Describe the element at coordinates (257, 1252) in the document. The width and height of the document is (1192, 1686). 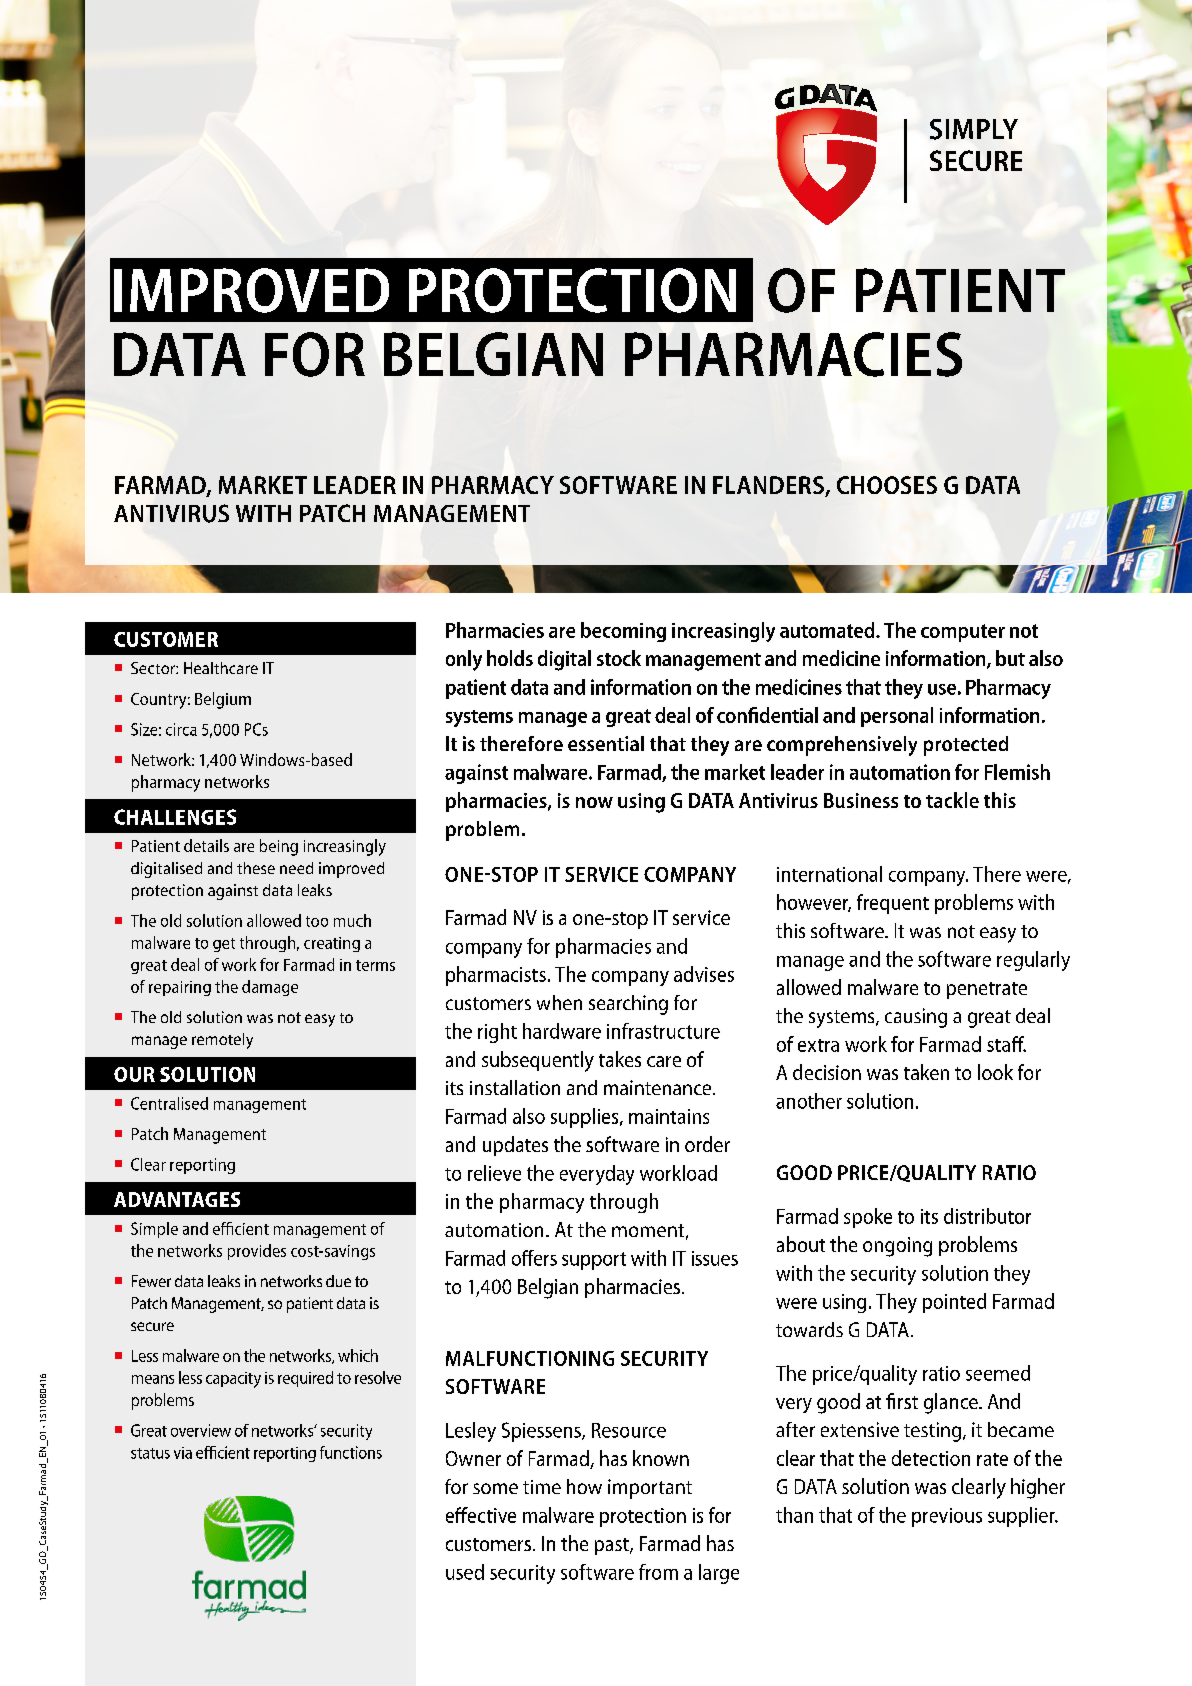
I see `provides` at that location.
